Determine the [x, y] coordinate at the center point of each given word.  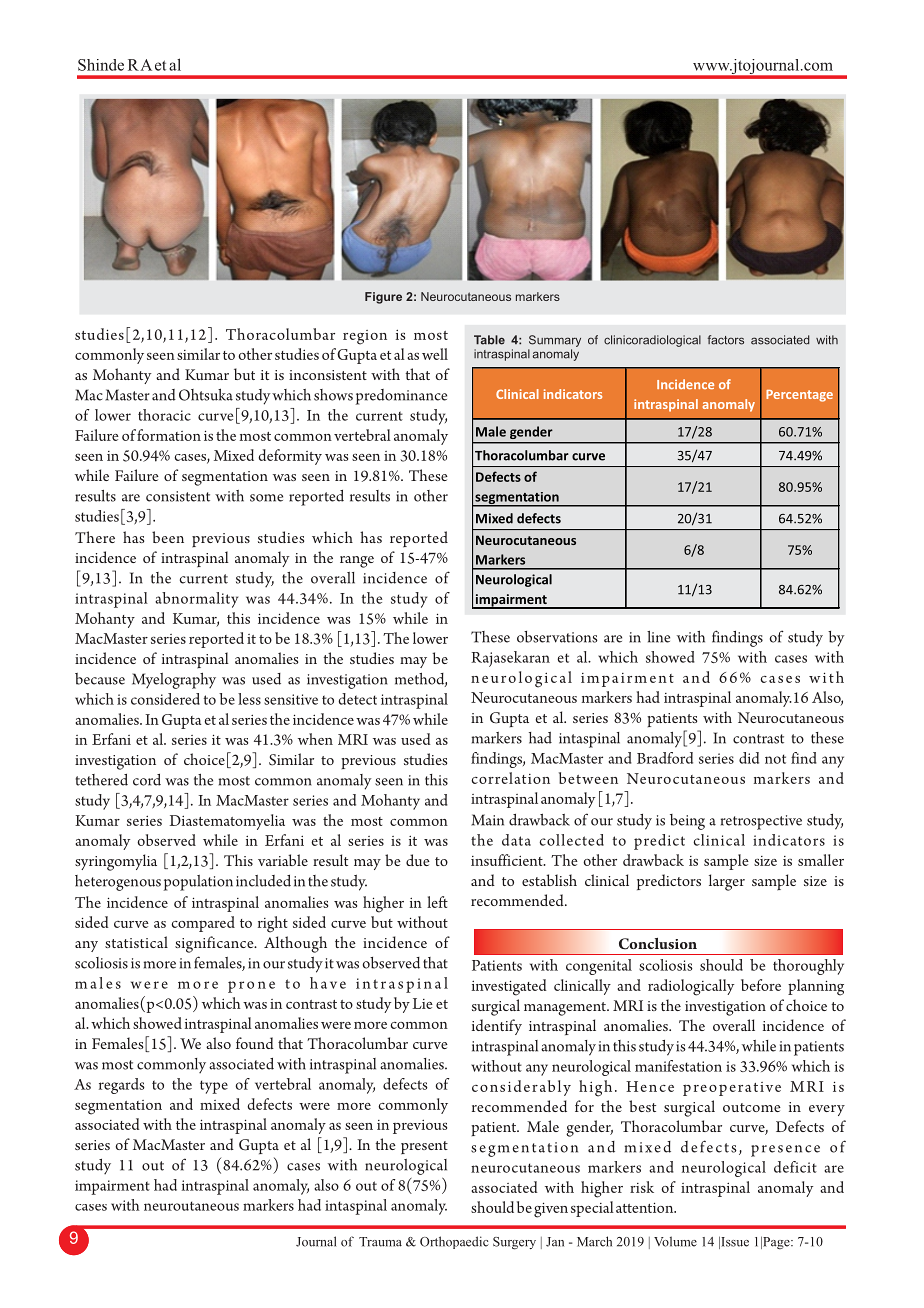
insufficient [508, 860]
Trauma [380, 1242]
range [357, 562]
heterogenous [118, 883]
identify [497, 1027]
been [168, 537]
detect [357, 699]
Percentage [799, 396]
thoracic [164, 415]
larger [727, 882]
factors [725, 340]
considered [165, 699]
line [658, 637]
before [761, 985]
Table [489, 340]
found [255, 1043]
